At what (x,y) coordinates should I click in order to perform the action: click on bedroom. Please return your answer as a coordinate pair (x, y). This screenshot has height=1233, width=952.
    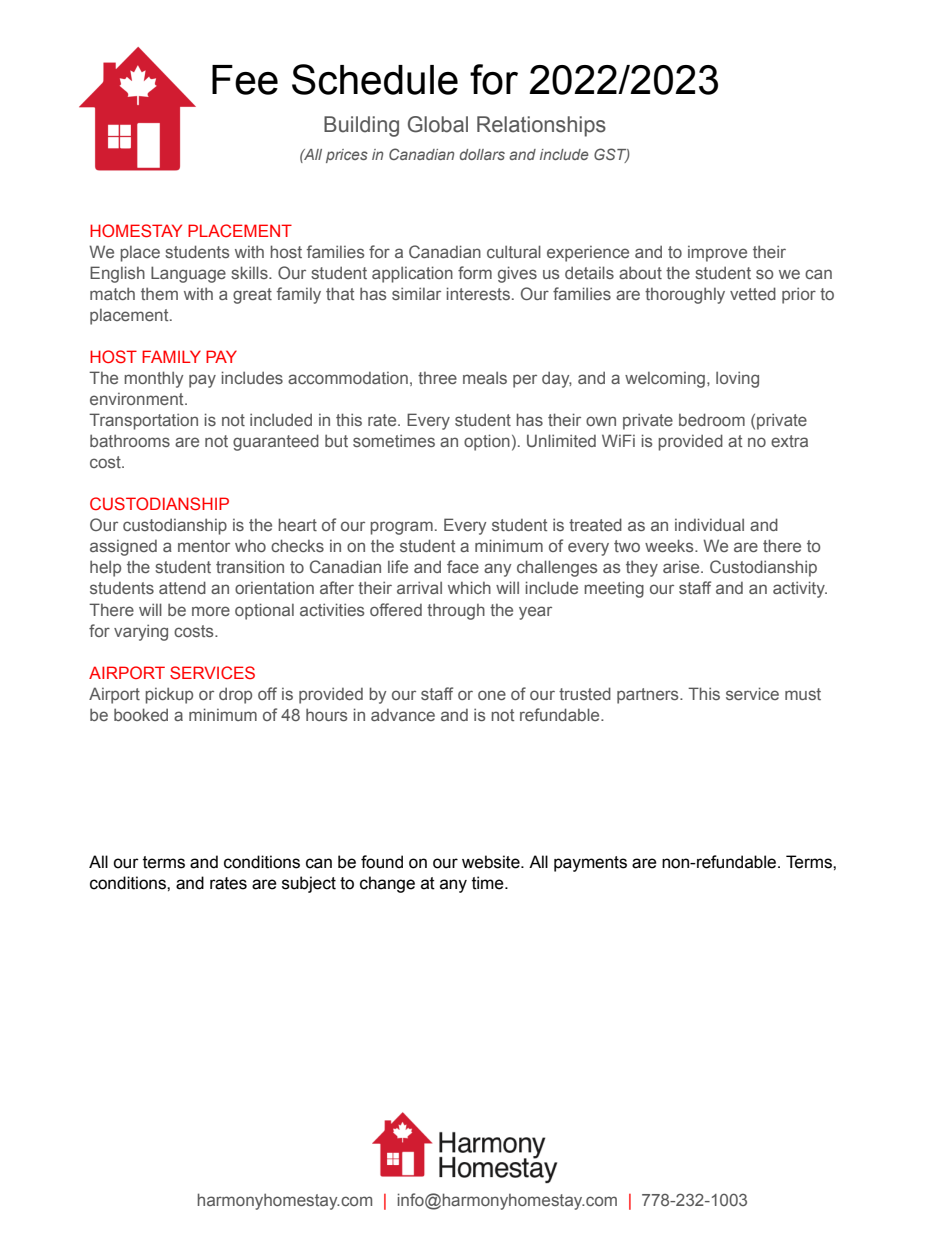
    Looking at the image, I should click on (712, 419).
